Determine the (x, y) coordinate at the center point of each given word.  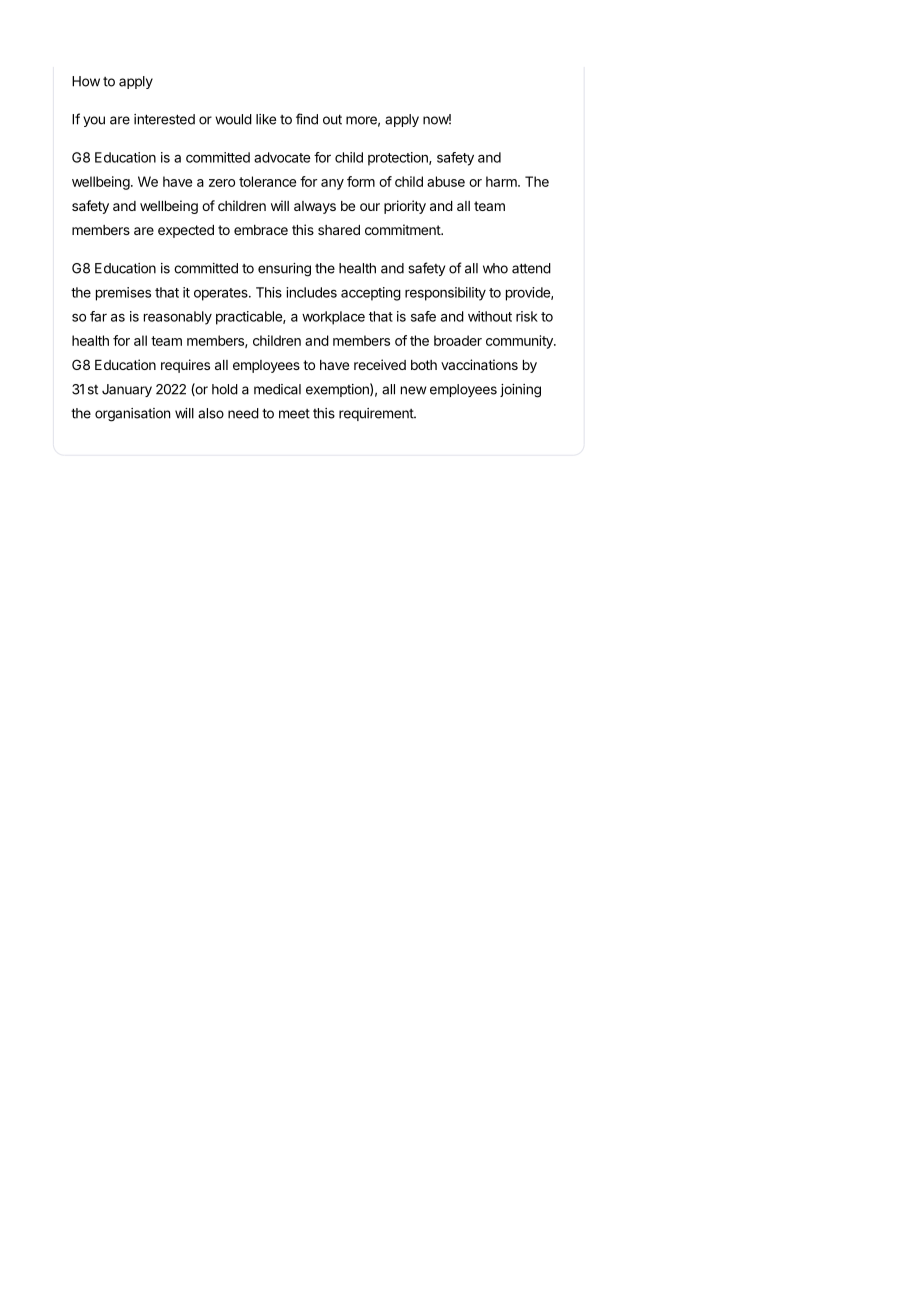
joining (520, 391)
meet (294, 414)
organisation (132, 415)
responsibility (445, 294)
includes (311, 292)
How (86, 81)
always (315, 207)
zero (222, 183)
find (307, 119)
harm (502, 181)
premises (123, 294)
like (266, 119)
